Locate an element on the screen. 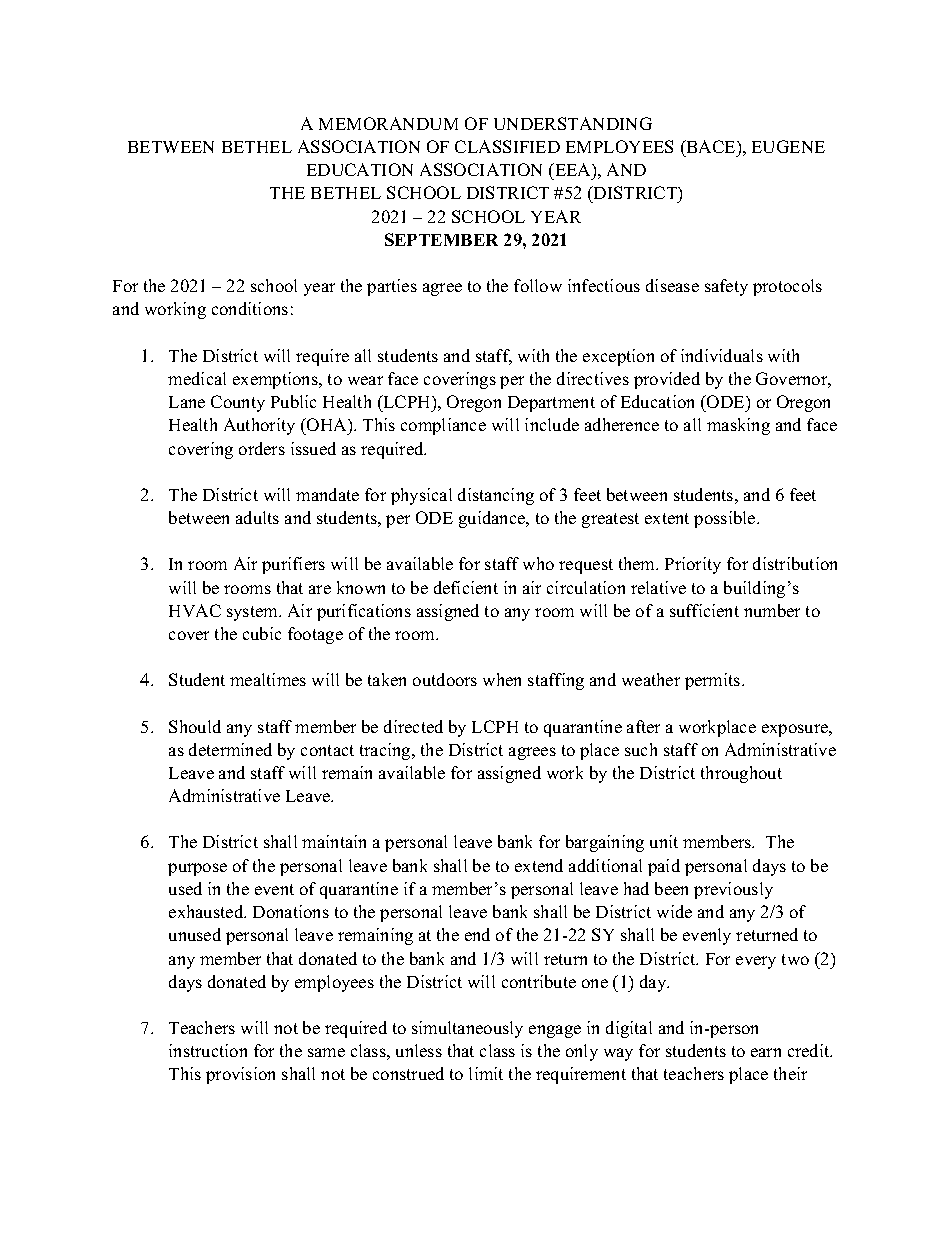  system is located at coordinates (254, 613).
